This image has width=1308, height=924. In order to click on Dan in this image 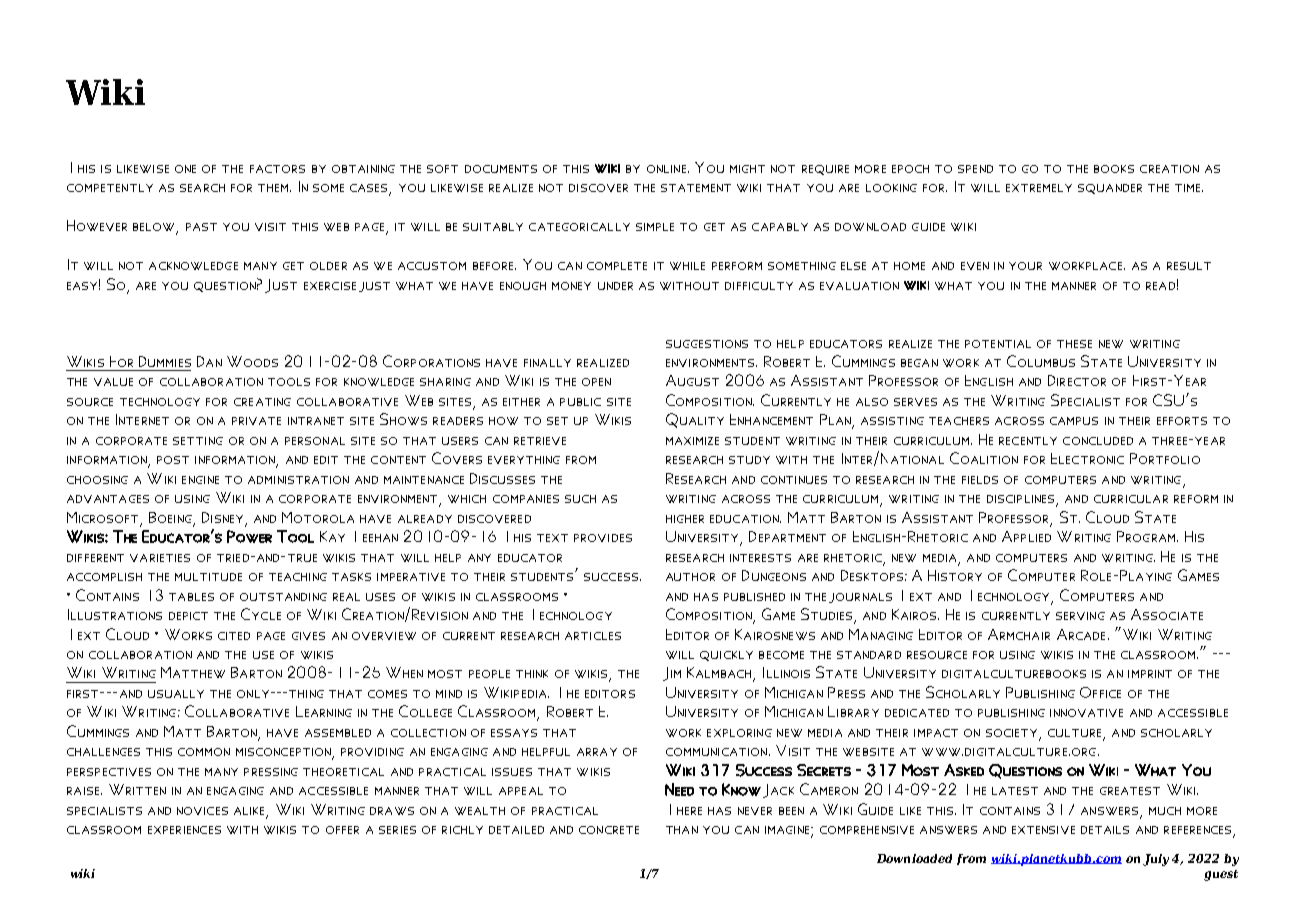, I will do `click(209, 361)`.
